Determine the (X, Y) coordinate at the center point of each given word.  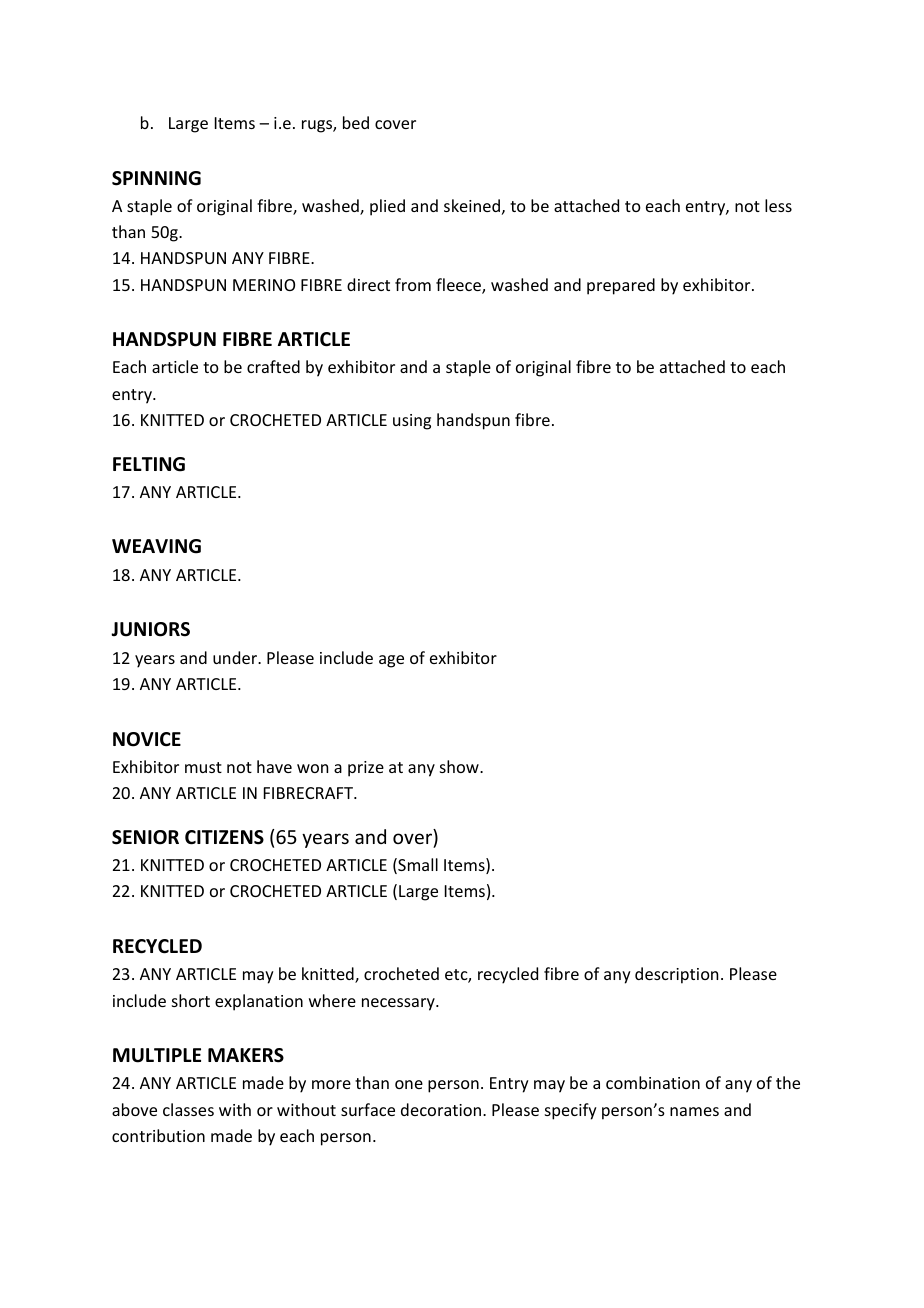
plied (387, 207)
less (778, 205)
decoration (441, 1109)
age (391, 661)
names (694, 1111)
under (236, 657)
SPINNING (156, 178)
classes (188, 1109)
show (460, 766)
